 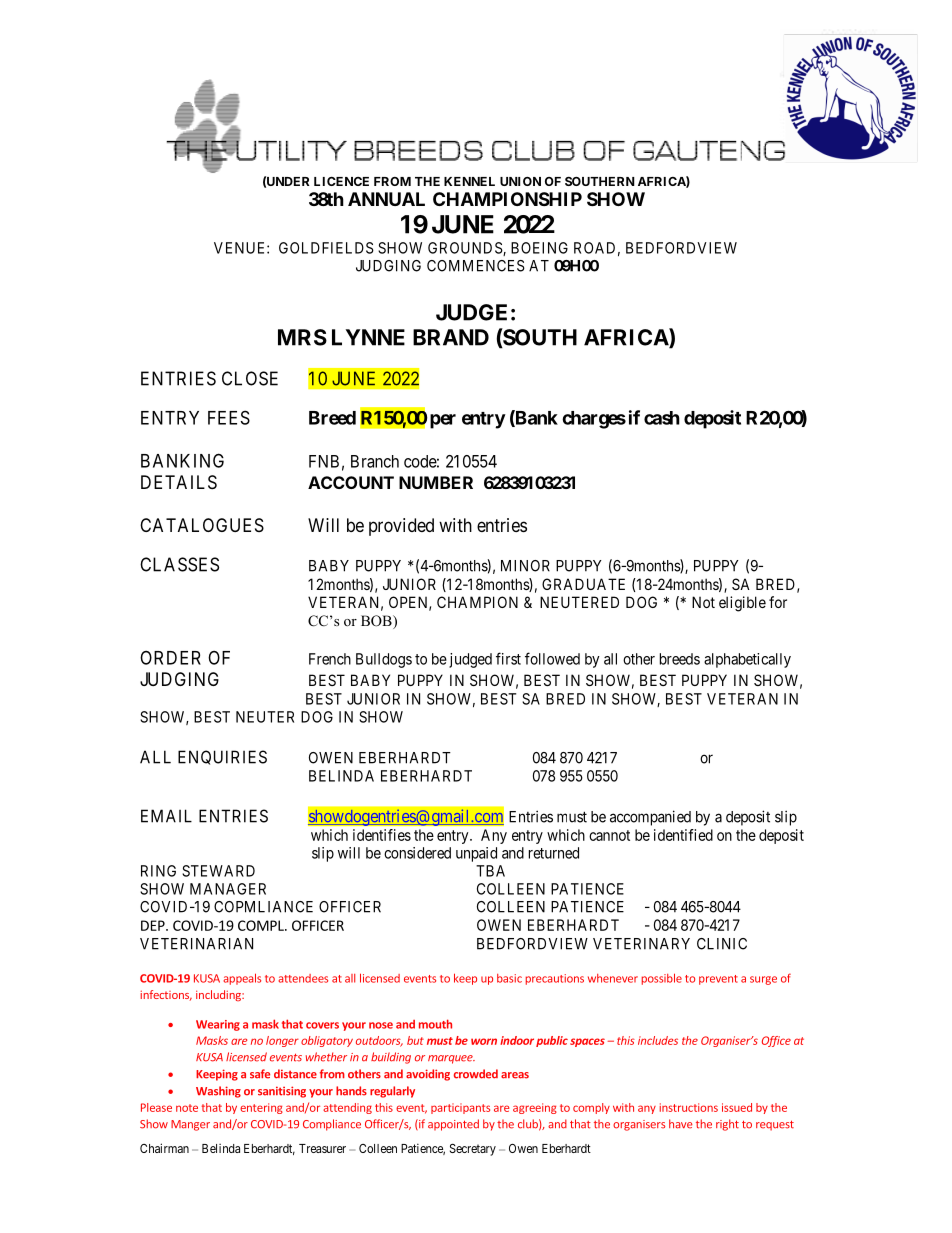 What do you see at coordinates (170, 658) in the page?
I see `ORDER` at bounding box center [170, 658].
